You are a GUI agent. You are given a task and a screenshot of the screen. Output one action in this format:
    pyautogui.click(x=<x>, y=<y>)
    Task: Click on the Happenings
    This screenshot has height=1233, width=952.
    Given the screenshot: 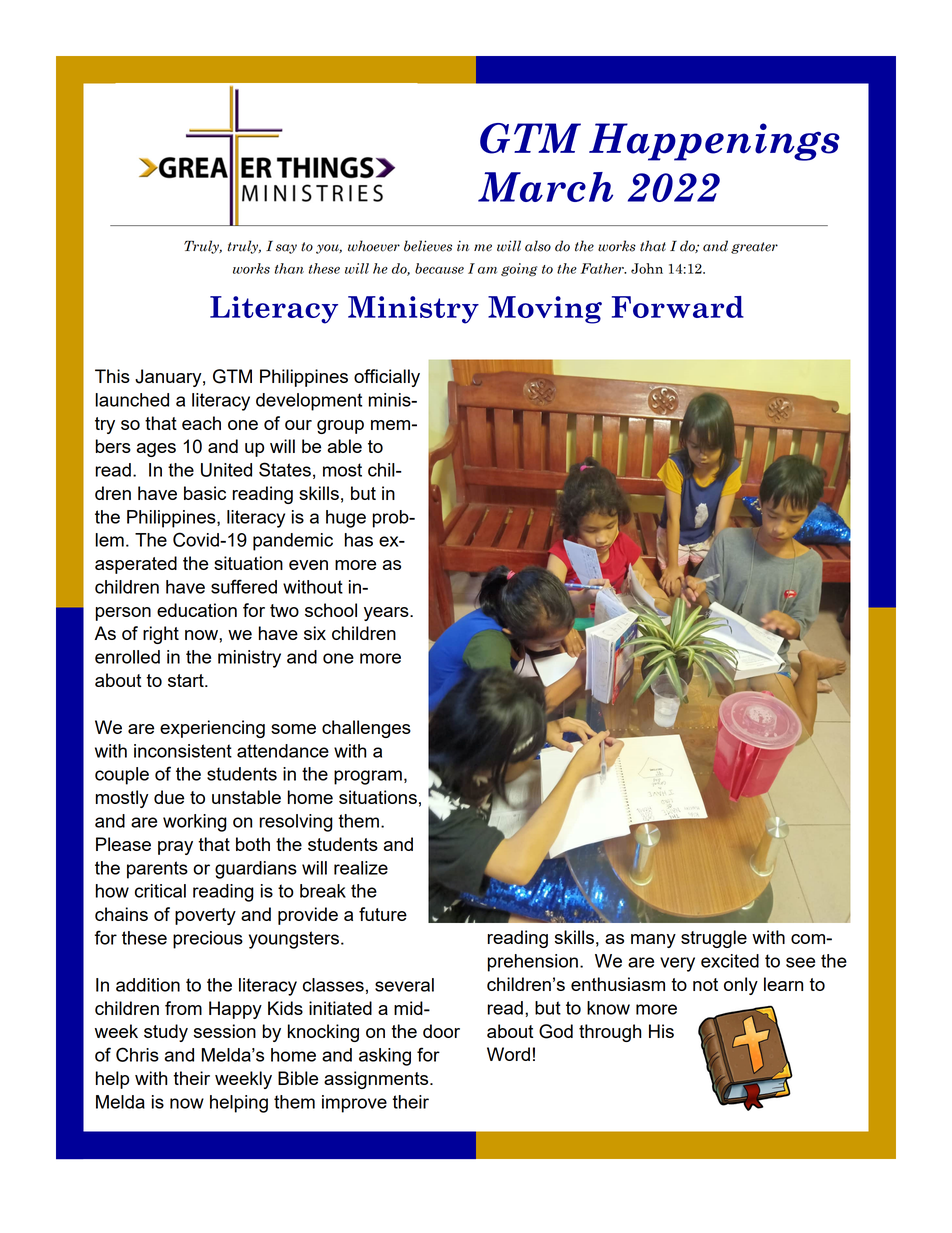 What is the action you would take?
    pyautogui.click(x=714, y=142)
